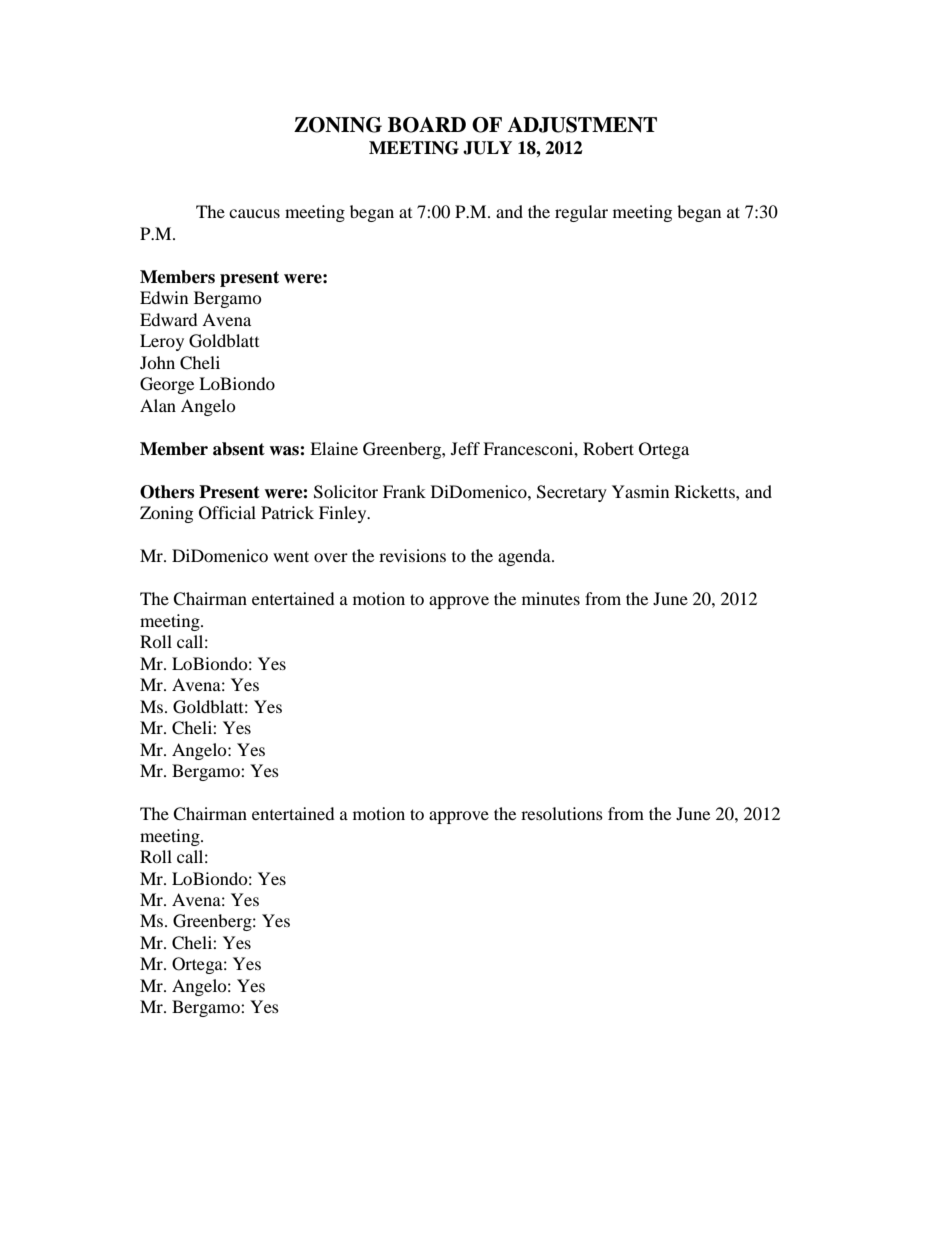 Image resolution: width=952 pixels, height=1233 pixels. Describe the element at coordinates (640, 491) in the screenshot. I see `Yasmin` at that location.
